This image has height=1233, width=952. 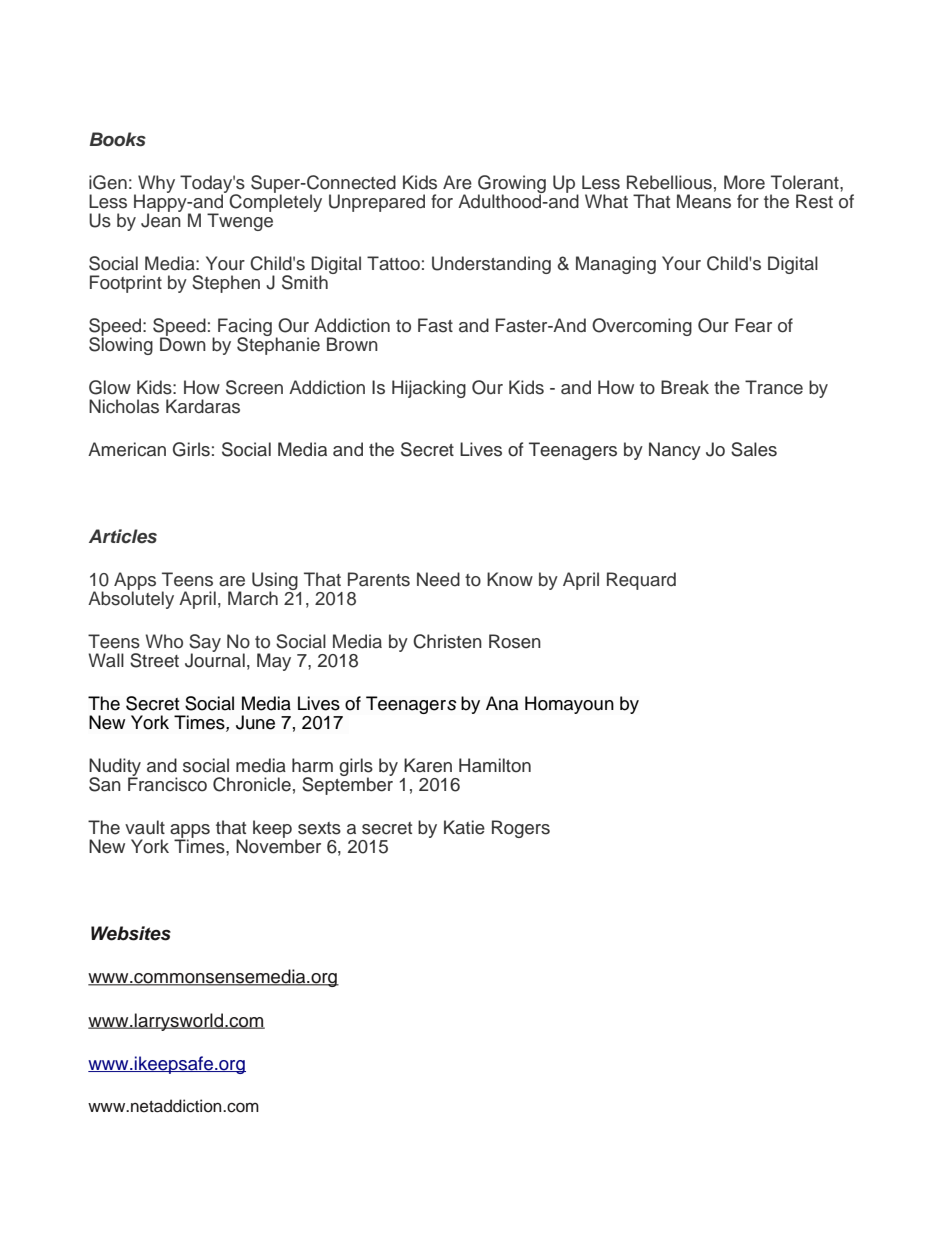 What do you see at coordinates (131, 933) in the image?
I see `Websites` at bounding box center [131, 933].
